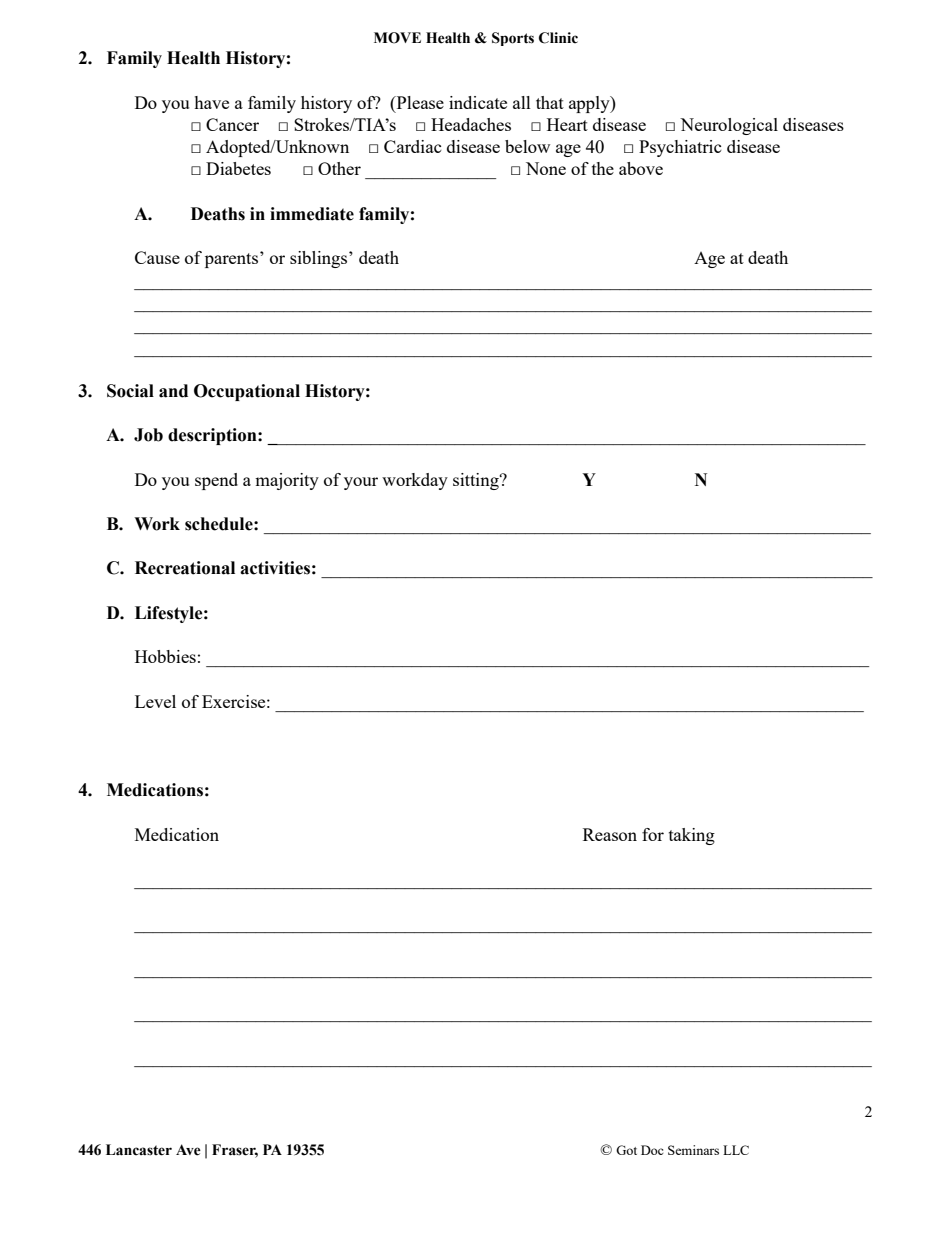  I want to click on for, so click(653, 834).
